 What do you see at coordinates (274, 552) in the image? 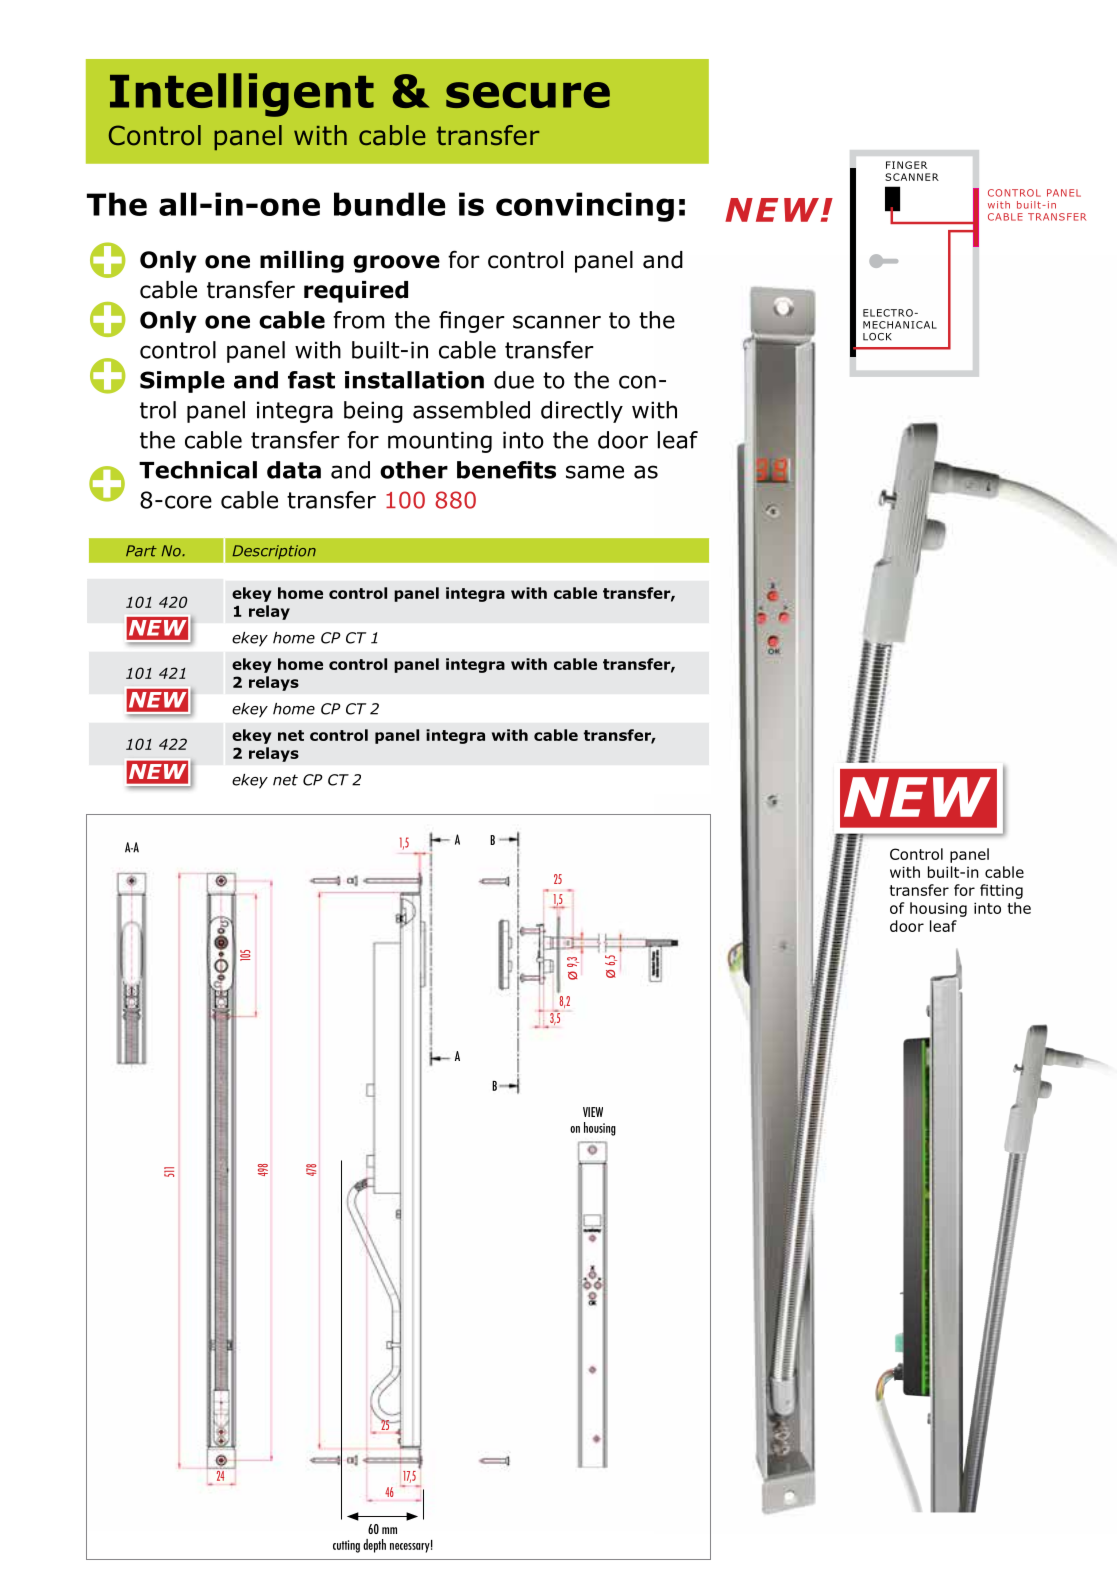
I see `Description` at bounding box center [274, 552].
